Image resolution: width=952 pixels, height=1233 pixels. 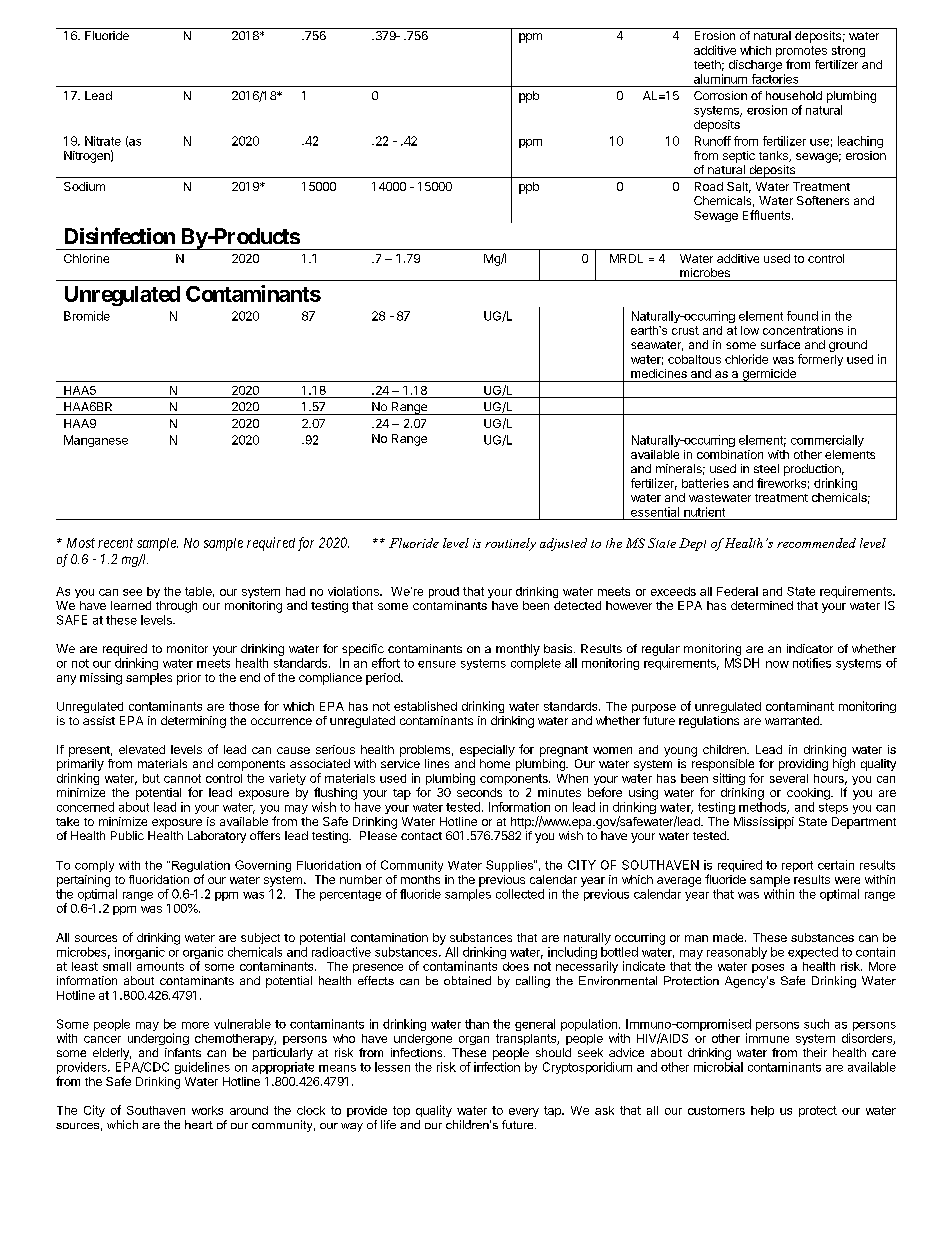 I want to click on elevated, so click(x=142, y=749).
